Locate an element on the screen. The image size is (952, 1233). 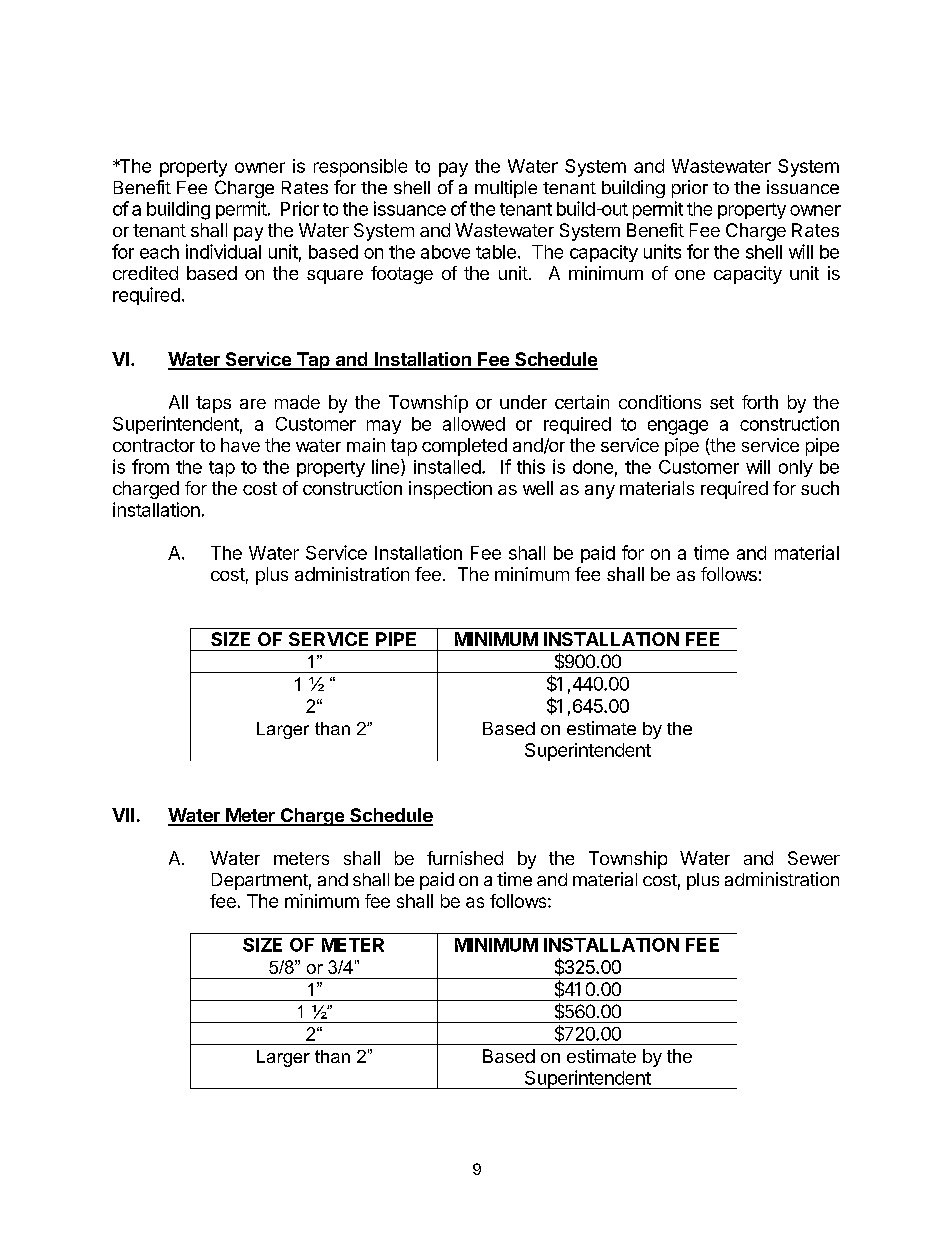
table is located at coordinates (496, 252).
